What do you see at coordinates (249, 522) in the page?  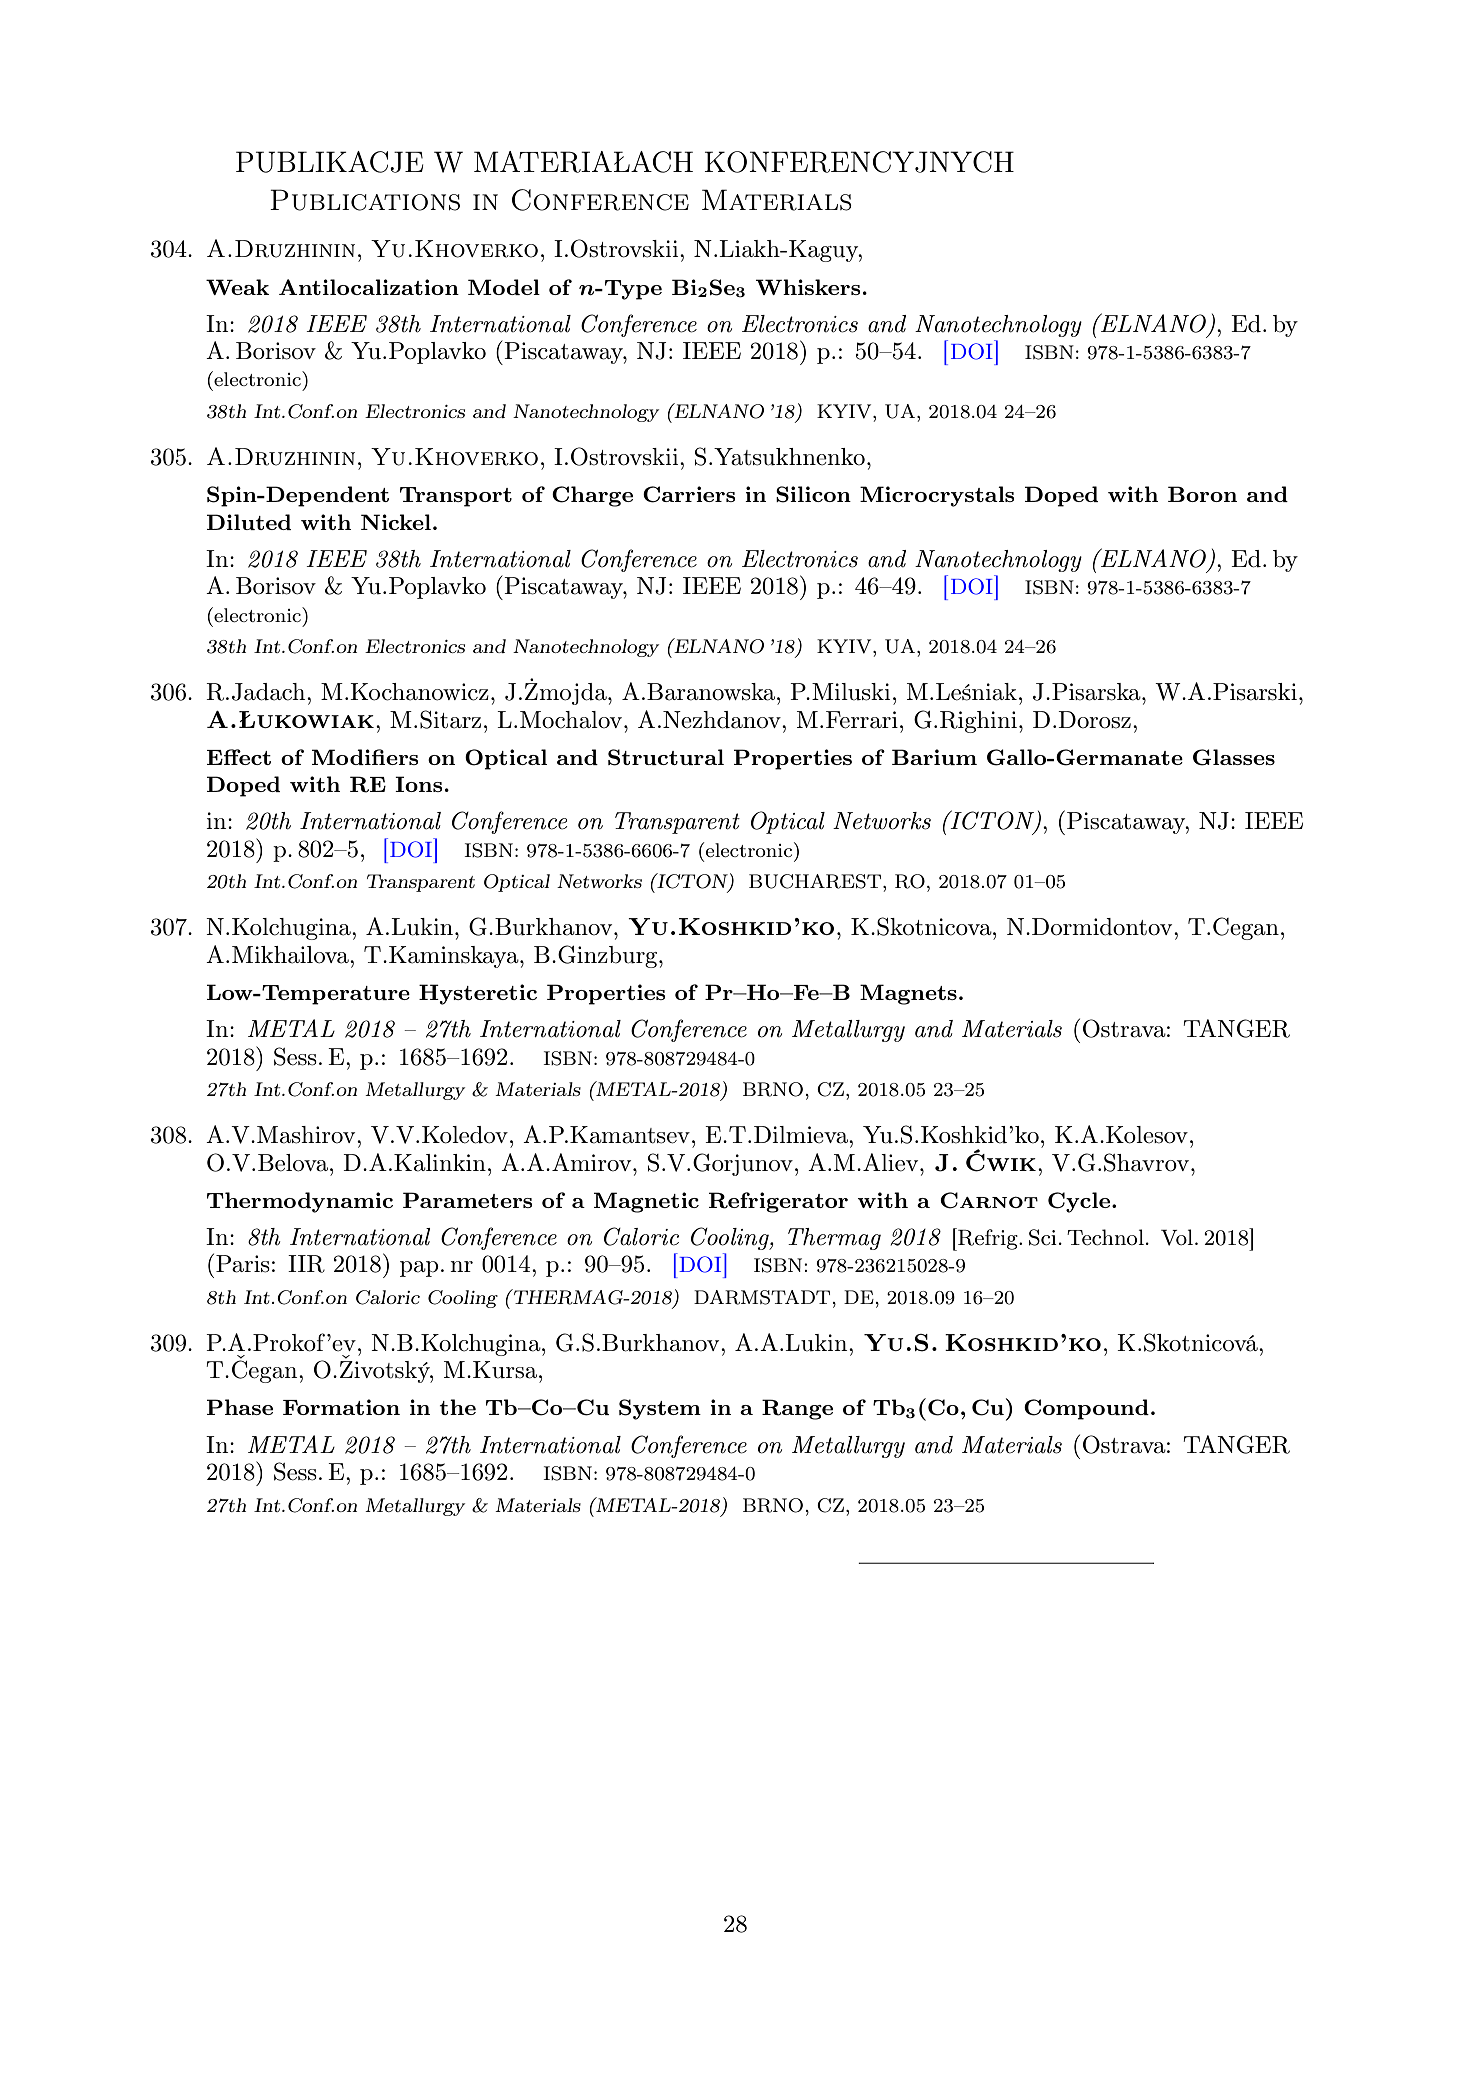 I see `Diluted` at bounding box center [249, 522].
